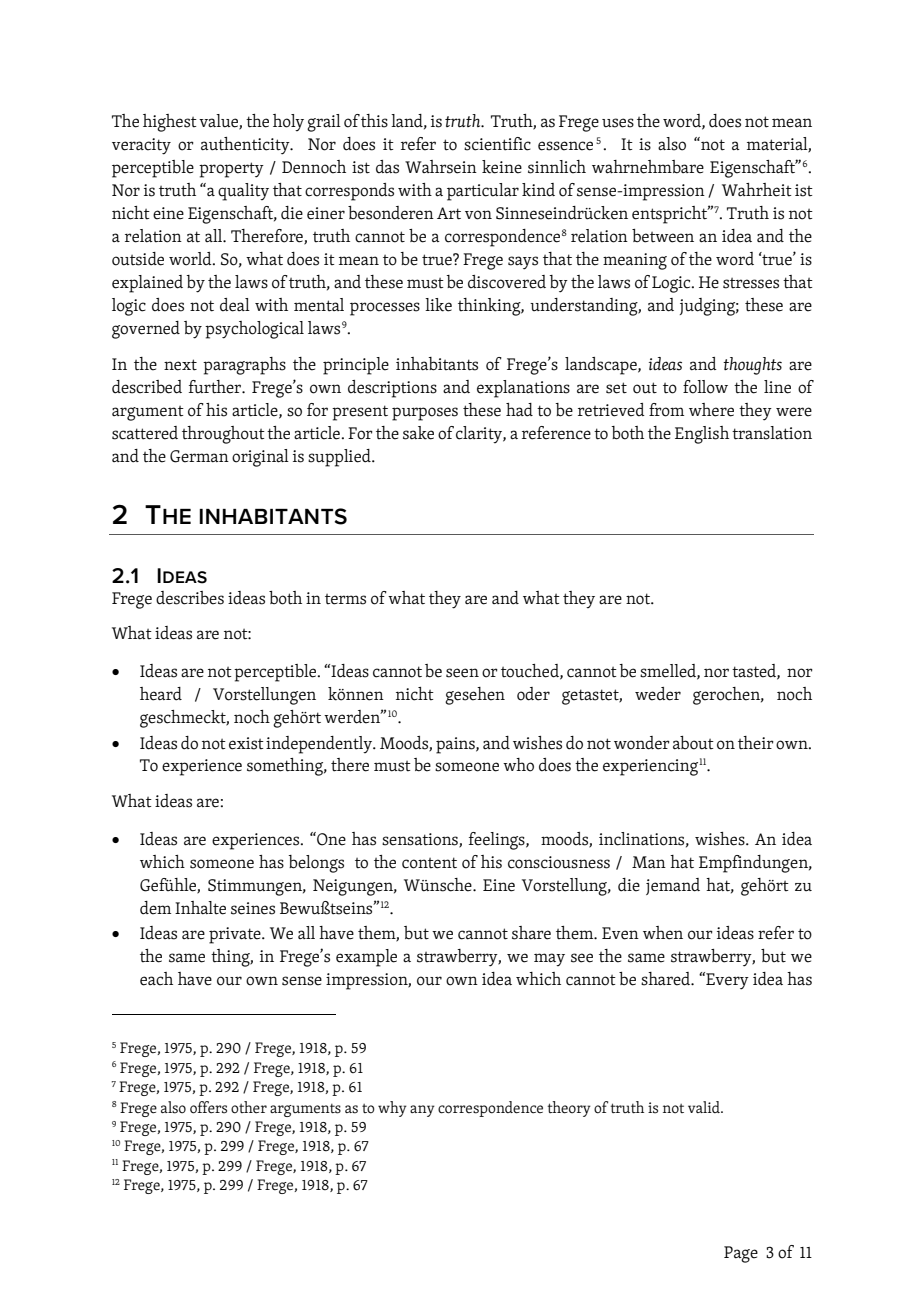 This page has height=1308, width=924. What do you see at coordinates (711, 410) in the page?
I see `where` at bounding box center [711, 410].
